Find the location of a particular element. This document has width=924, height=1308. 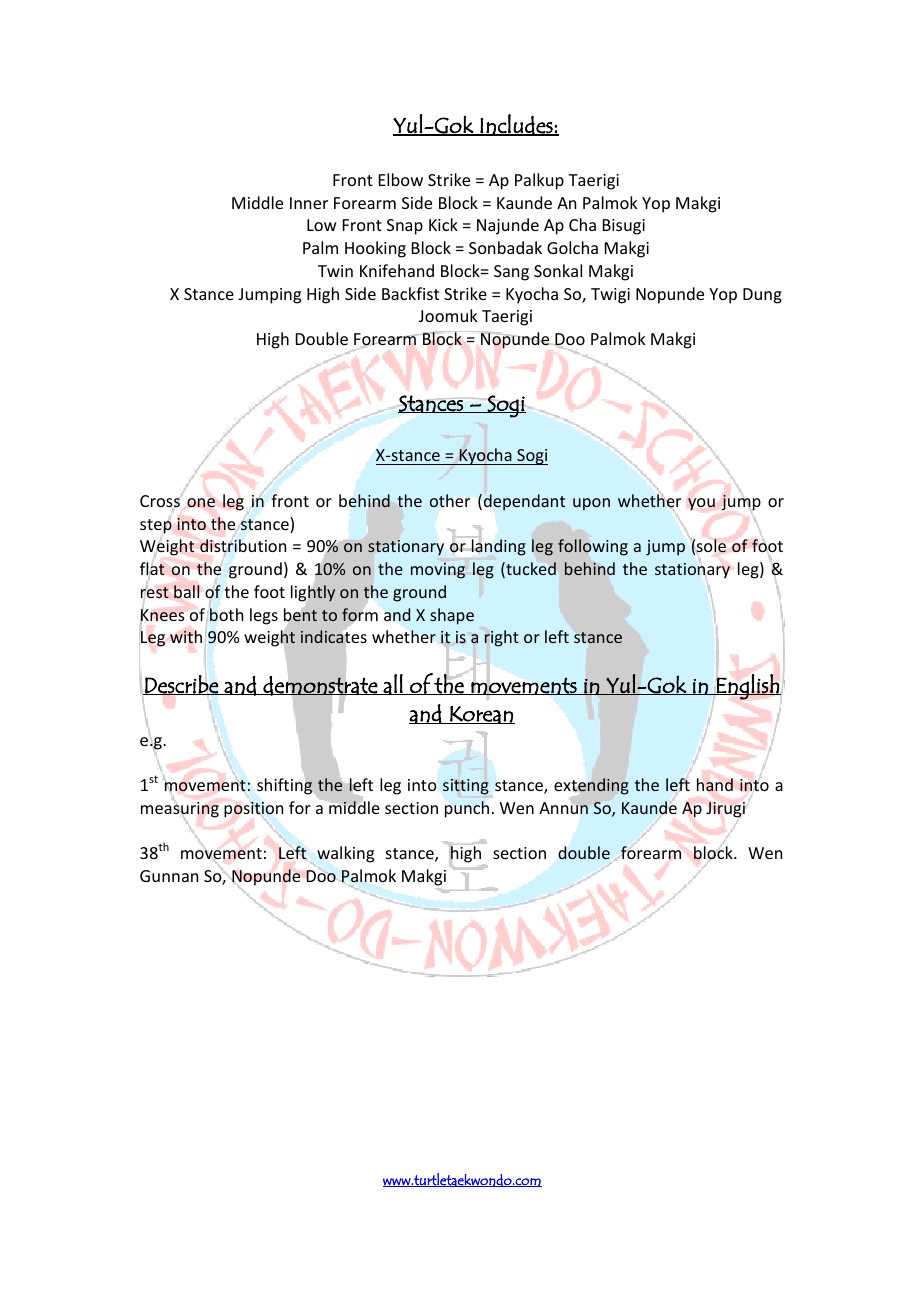

Dung is located at coordinates (762, 296).
